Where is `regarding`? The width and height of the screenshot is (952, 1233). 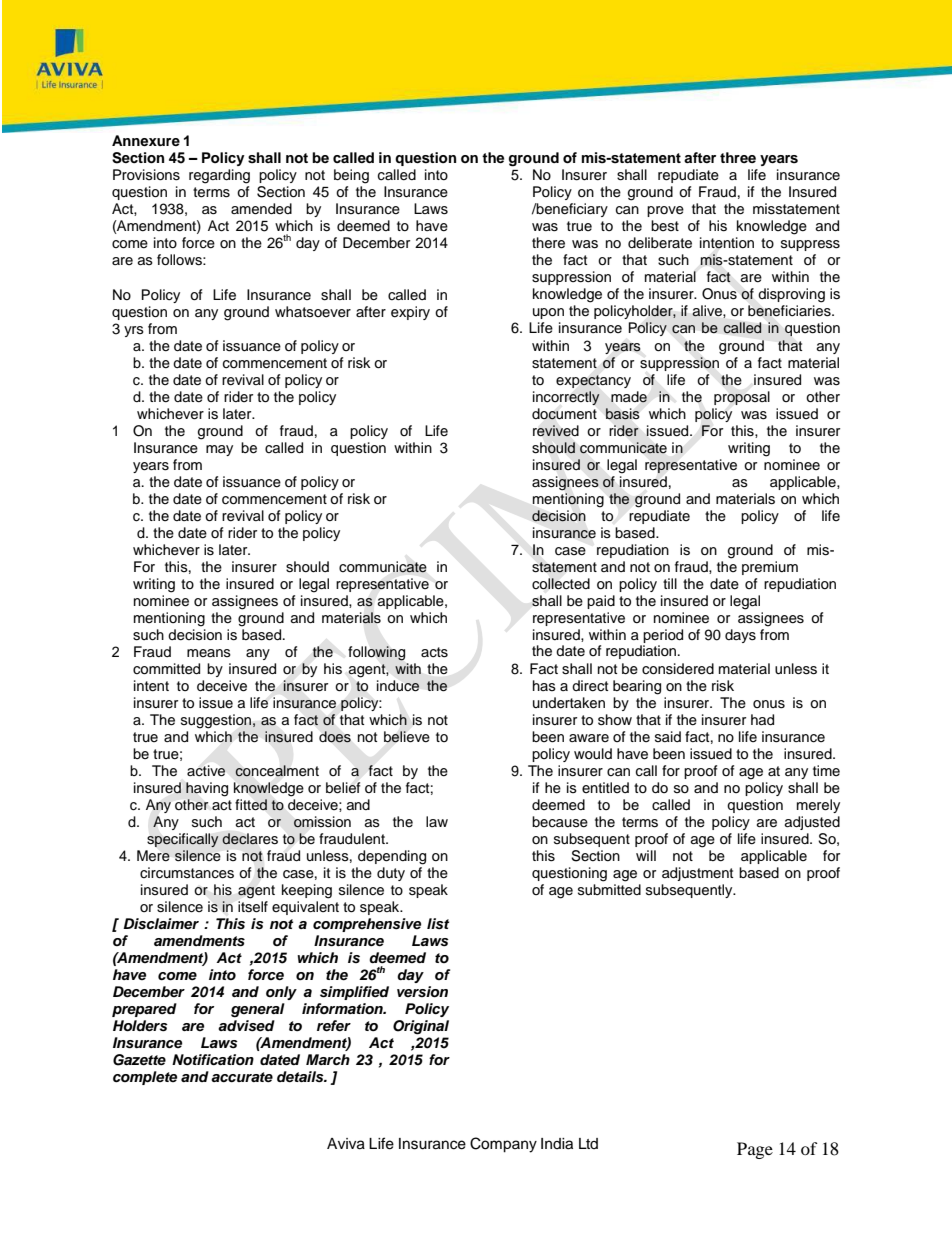
regarding is located at coordinates (219, 176).
